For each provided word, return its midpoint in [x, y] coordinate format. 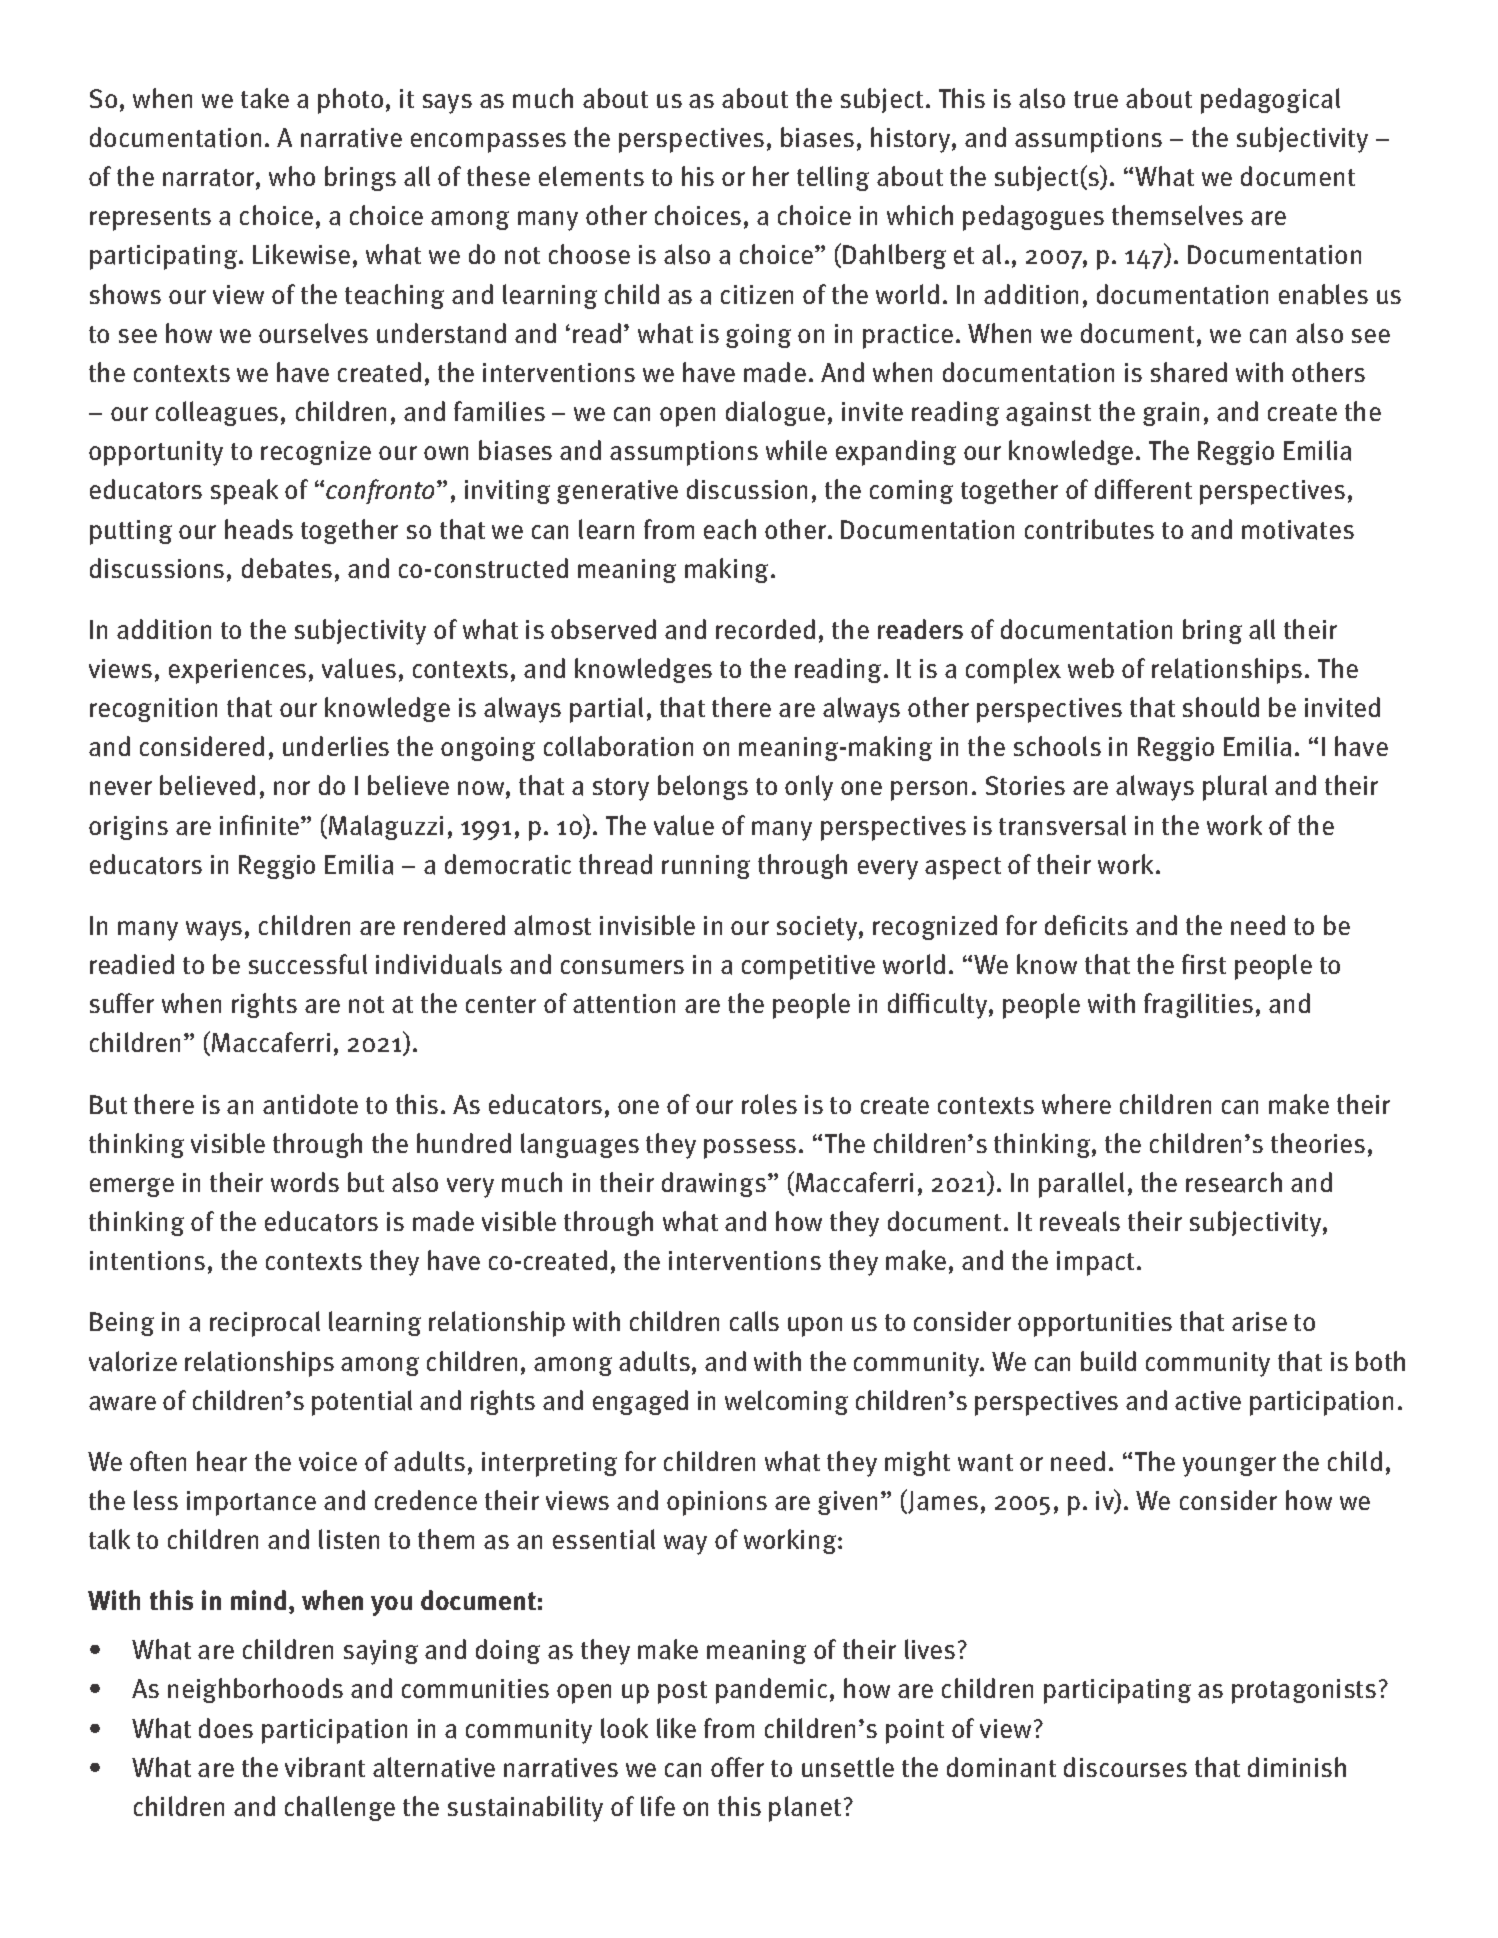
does [226, 1728]
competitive [808, 967]
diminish [1297, 1767]
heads [259, 529]
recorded [765, 629]
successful [308, 964]
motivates [1298, 530]
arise [1259, 1322]
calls [754, 1321]
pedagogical [1270, 101]
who [292, 176]
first [1204, 964]
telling [833, 178]
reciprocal [265, 1324]
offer [737, 1767]
